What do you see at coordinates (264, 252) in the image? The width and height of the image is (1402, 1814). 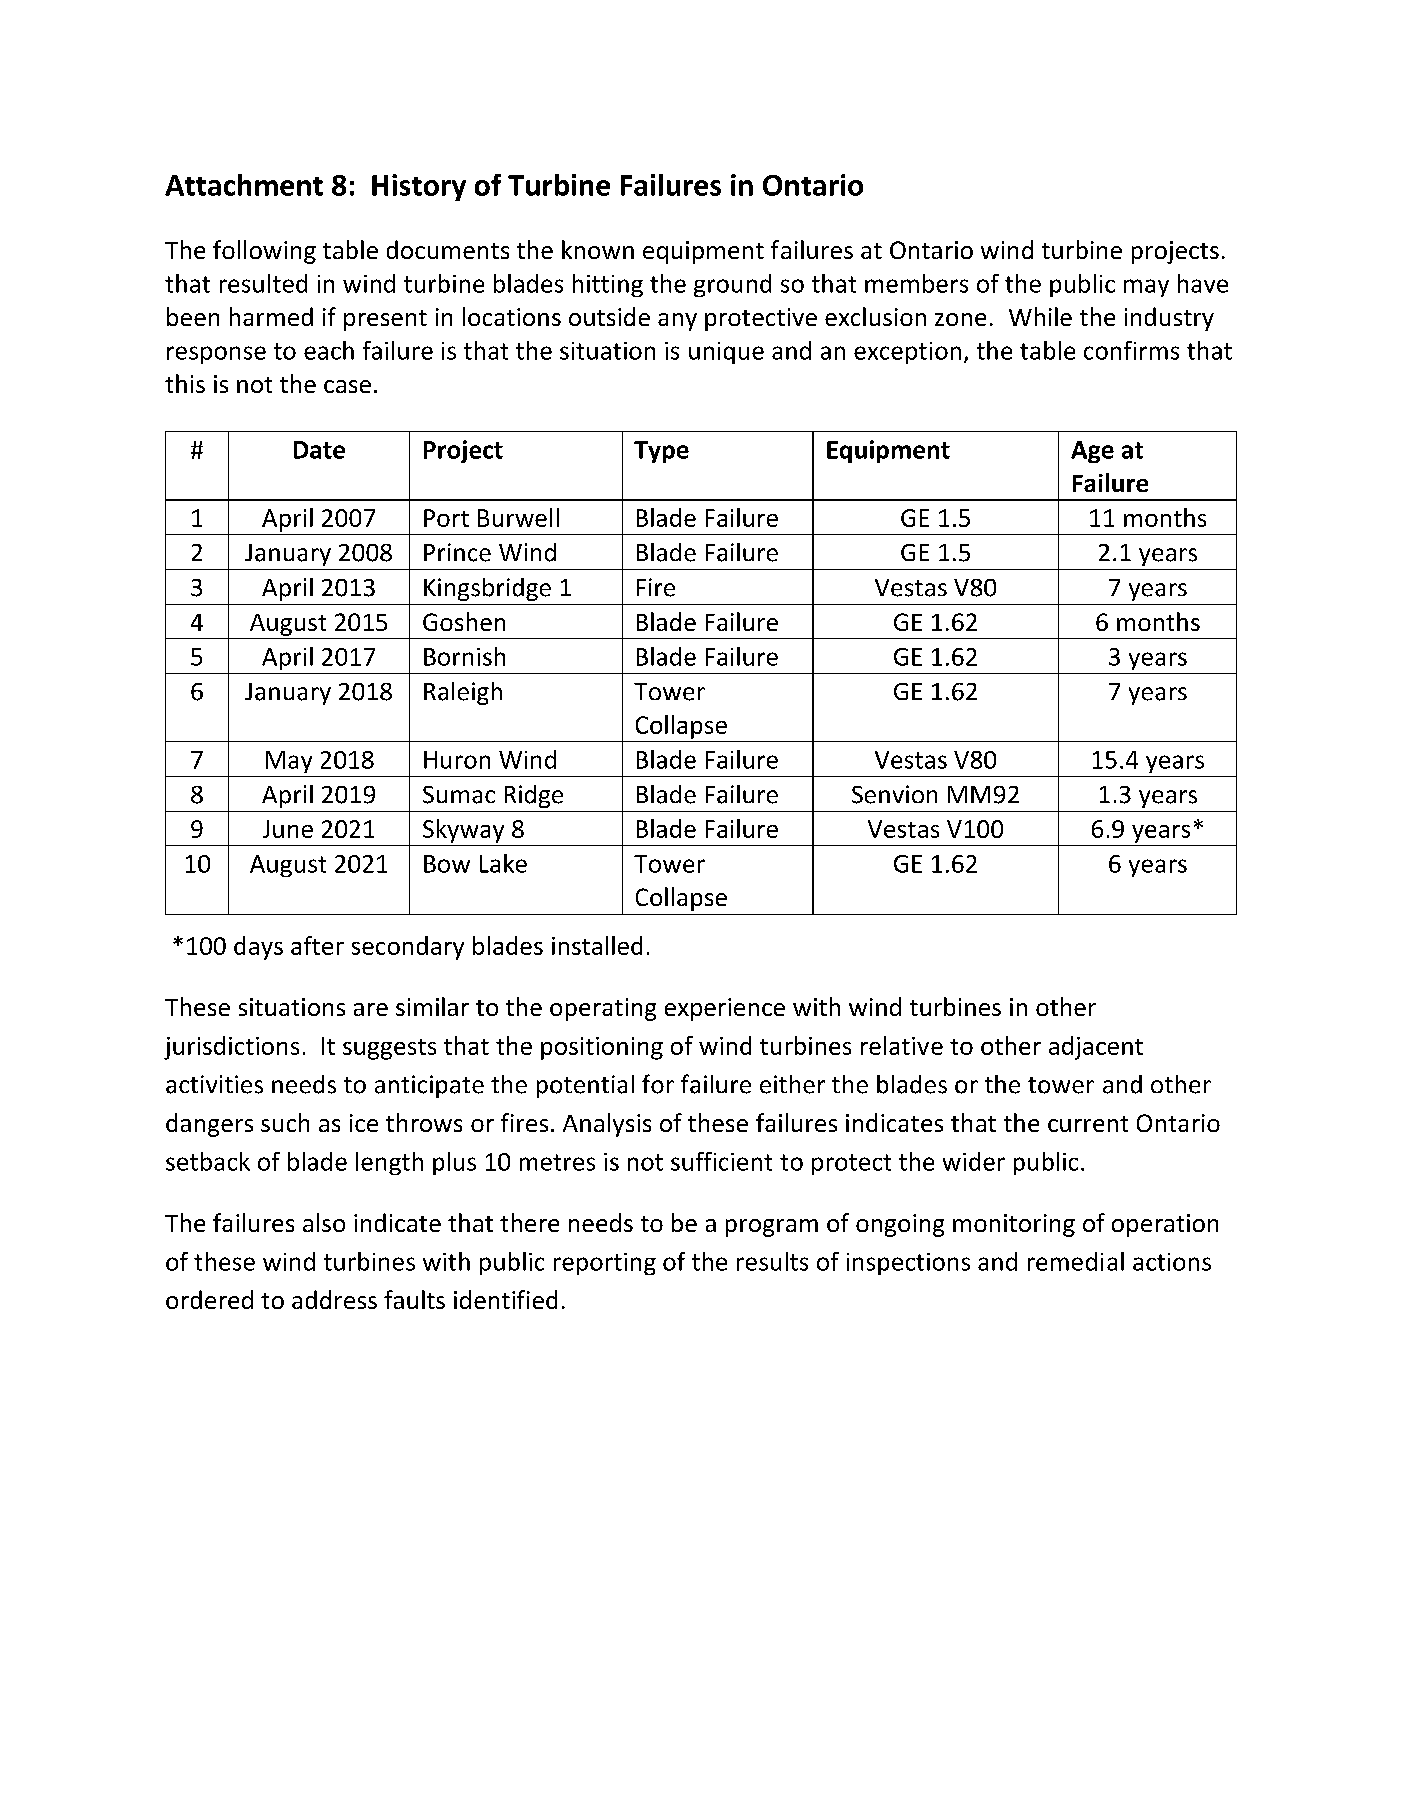 I see `following` at bounding box center [264, 252].
